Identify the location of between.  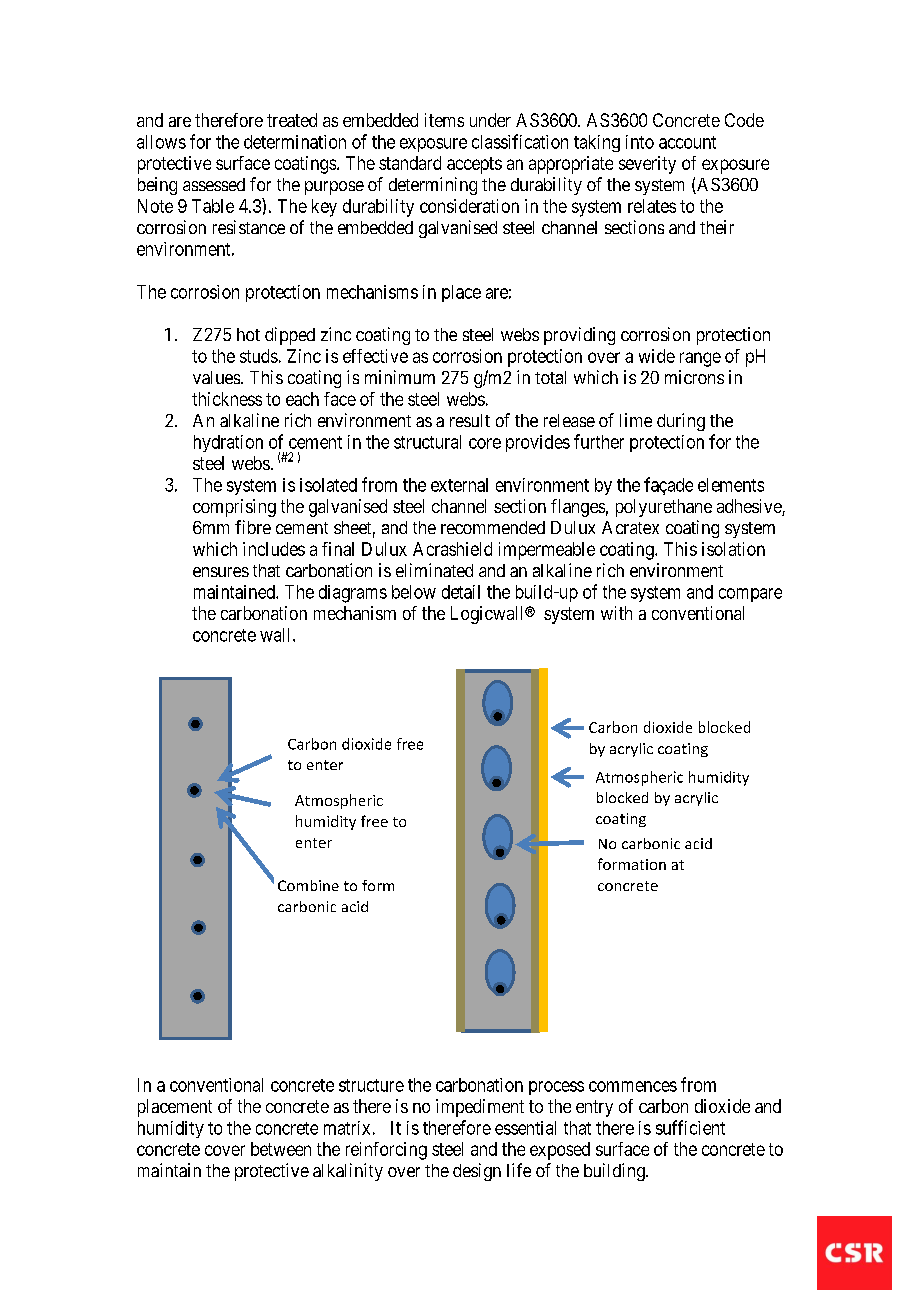
(281, 1149).
